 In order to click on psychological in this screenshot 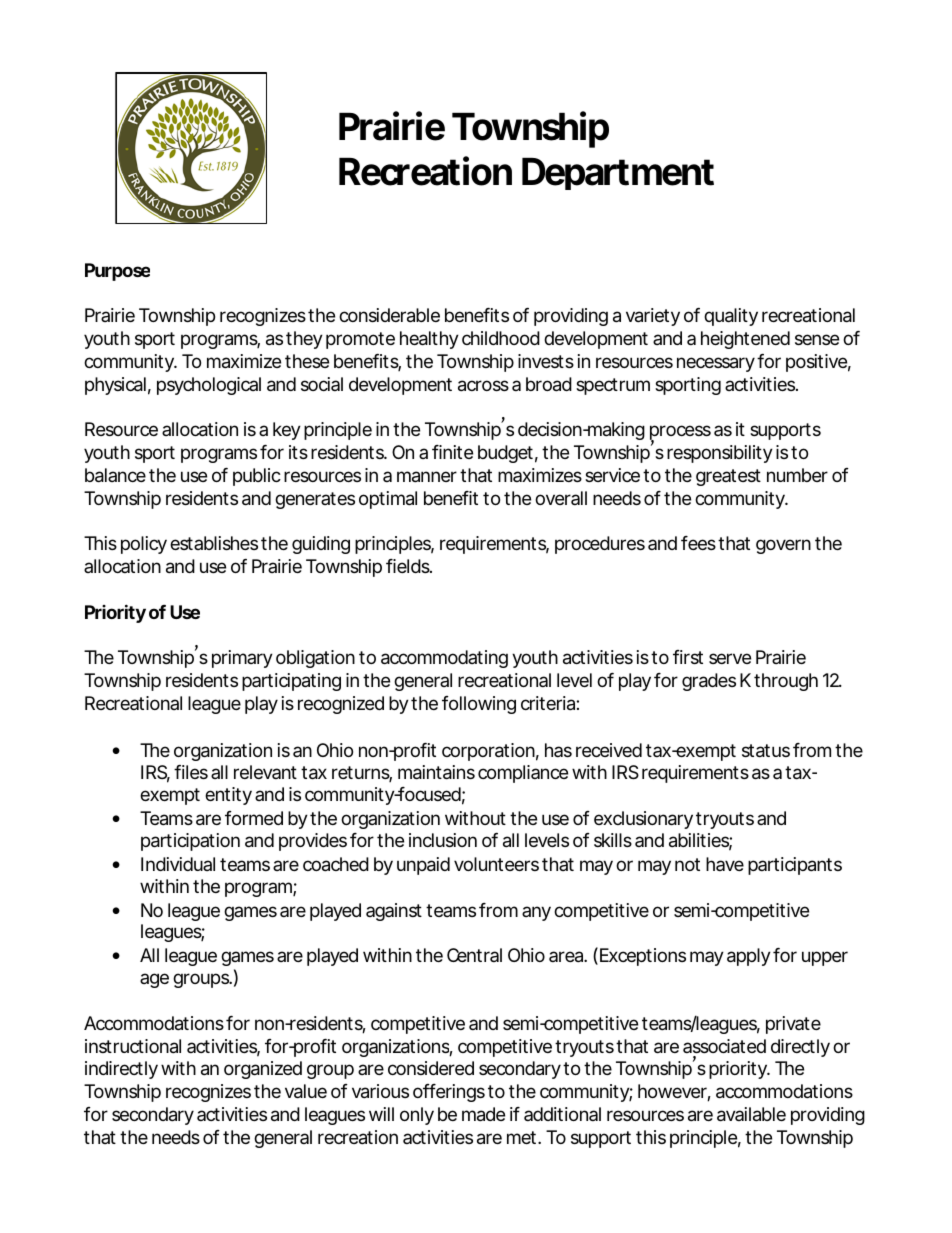, I will do `click(209, 386)`.
